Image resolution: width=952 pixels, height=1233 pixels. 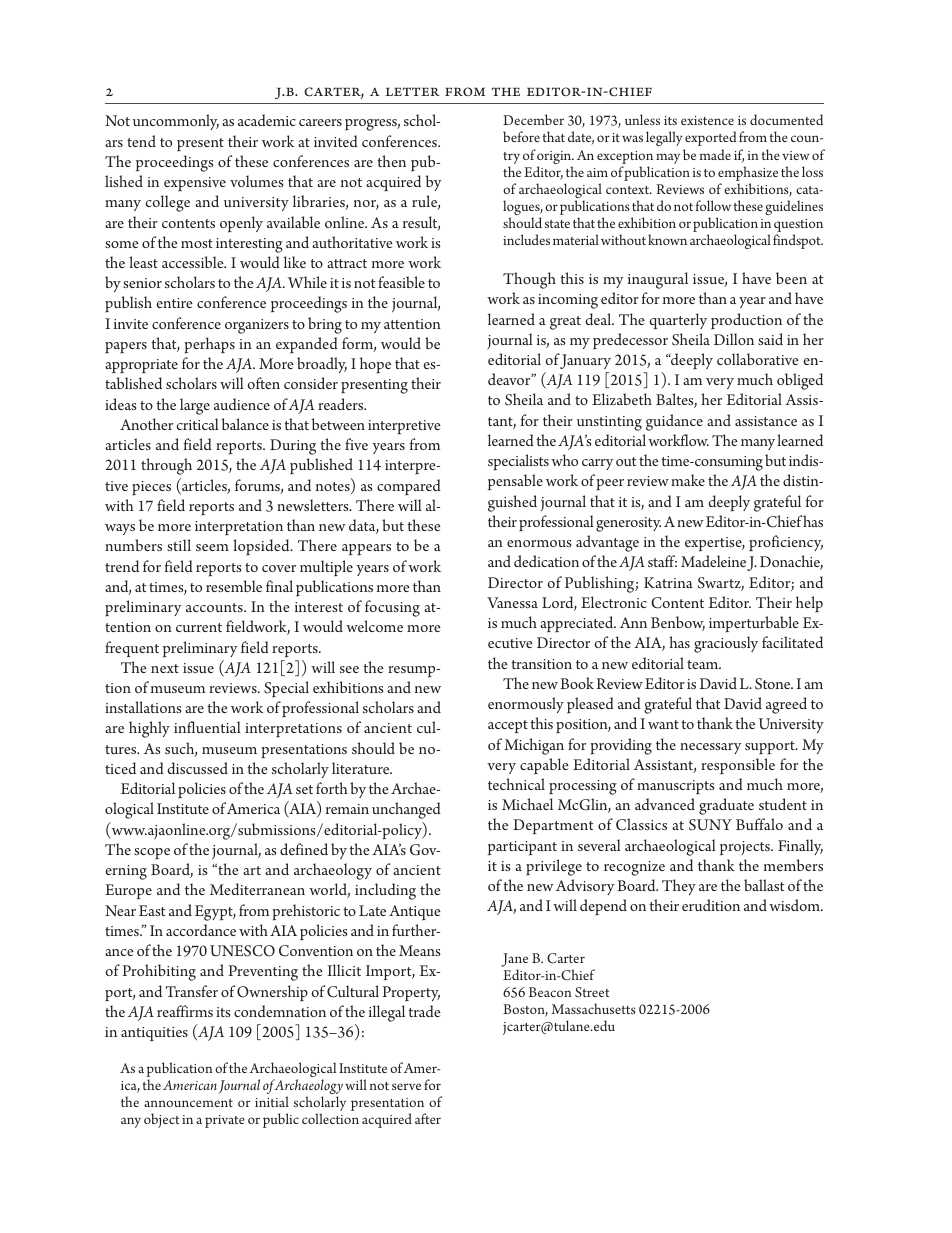 What do you see at coordinates (176, 122) in the screenshot?
I see `uncommonly` at bounding box center [176, 122].
